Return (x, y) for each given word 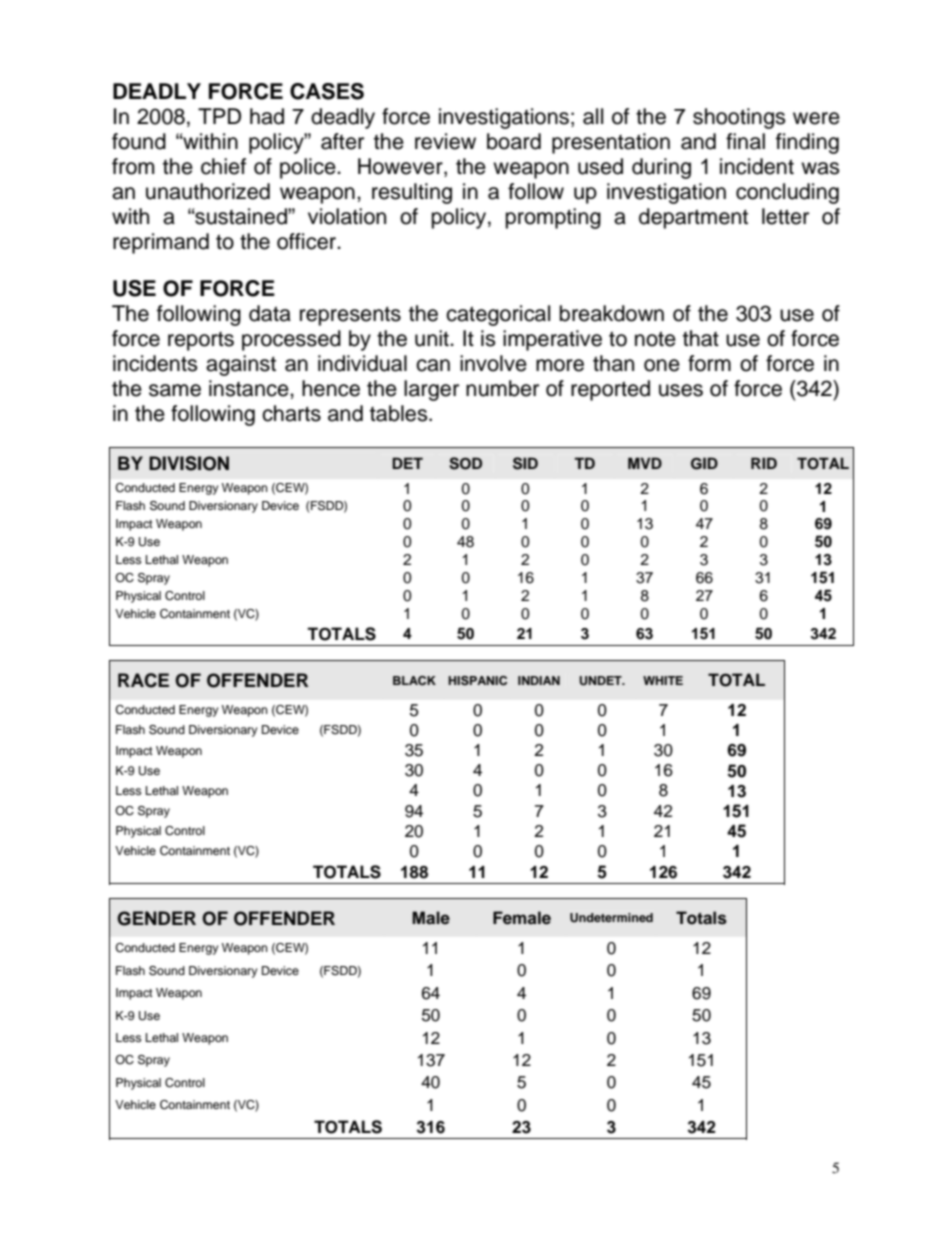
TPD (219, 116)
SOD (465, 463)
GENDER (156, 918)
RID (764, 463)
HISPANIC (477, 681)
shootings (739, 118)
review (445, 141)
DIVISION (189, 463)
